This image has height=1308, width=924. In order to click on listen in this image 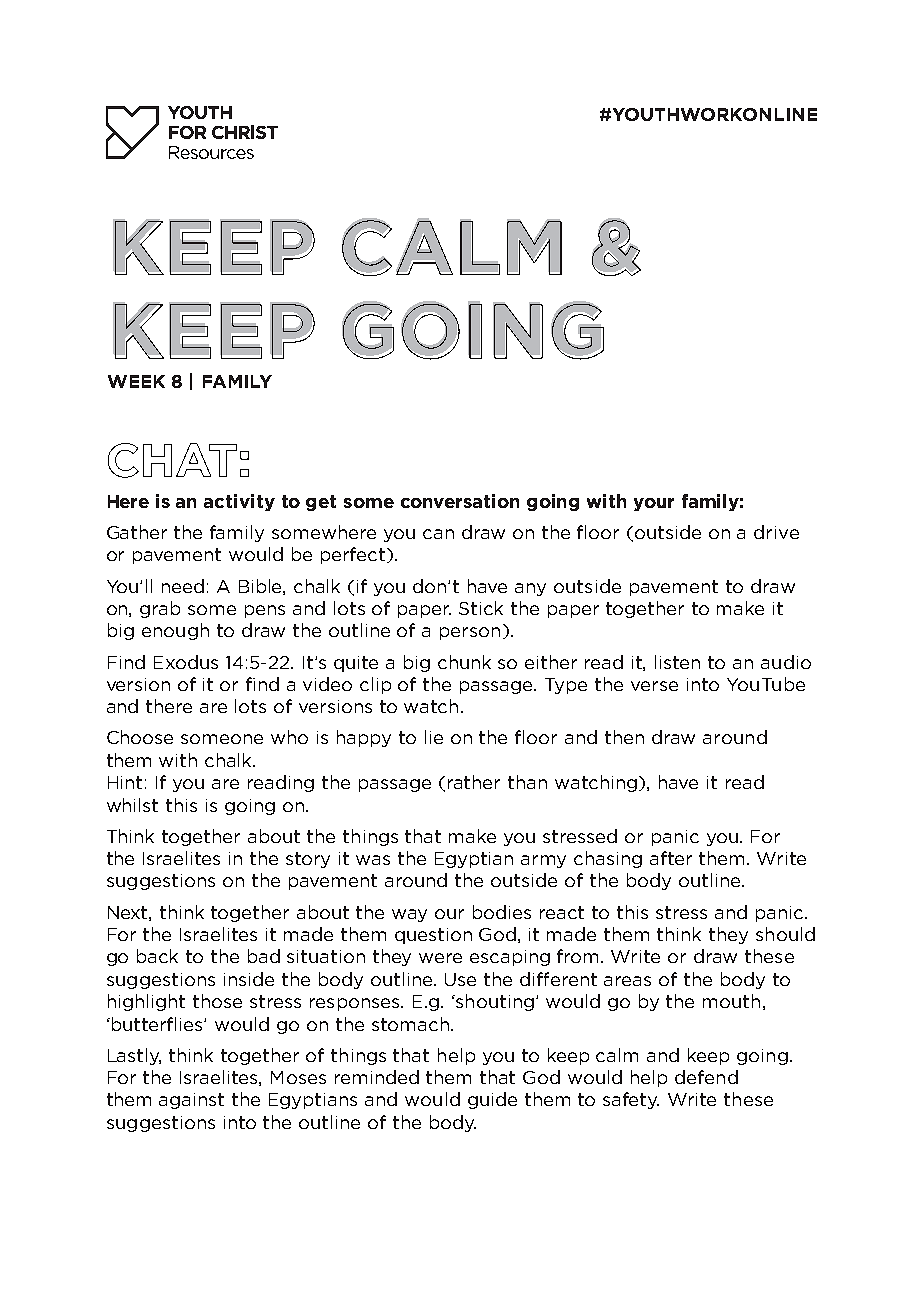, I will do `click(677, 662)`.
